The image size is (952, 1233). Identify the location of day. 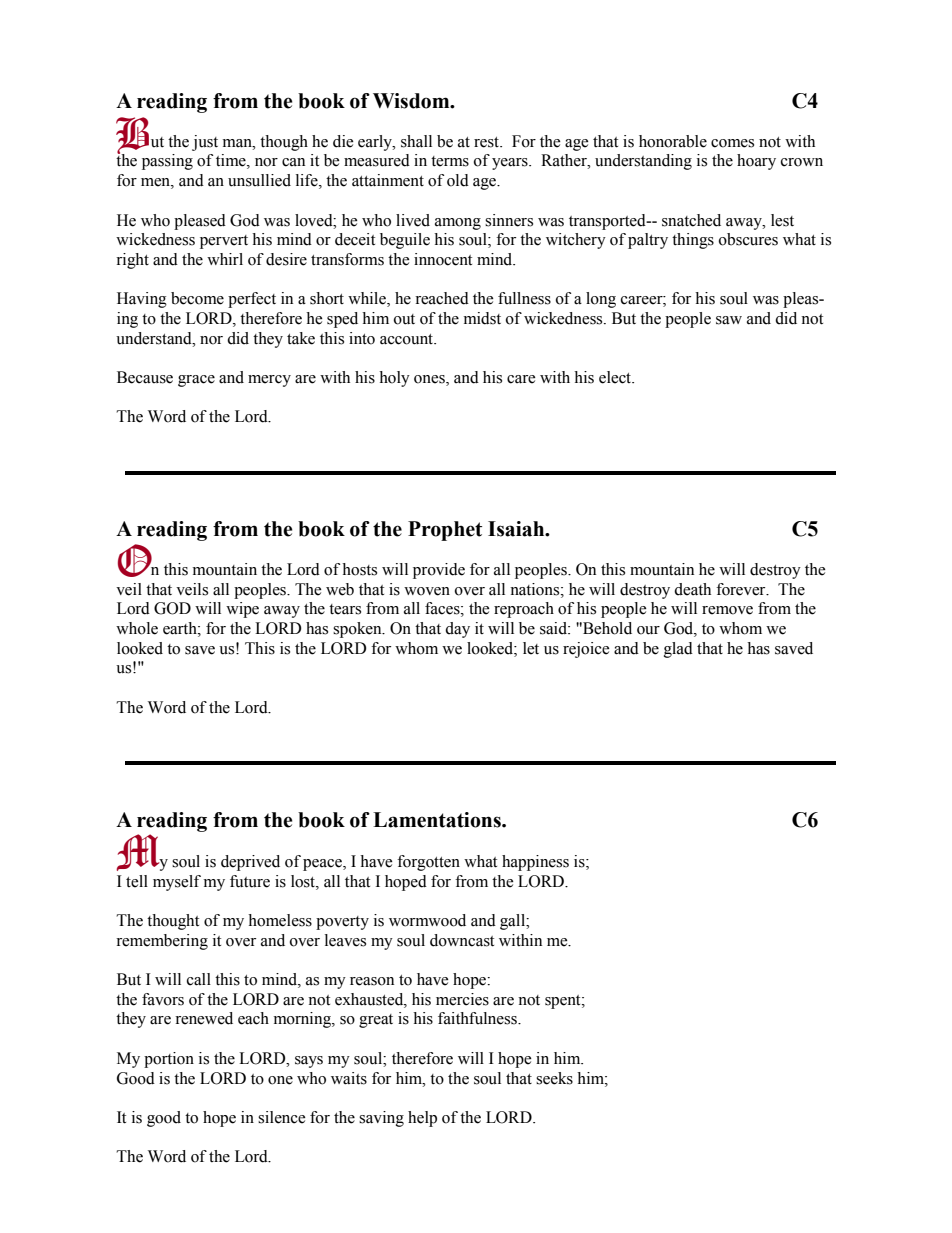
(457, 630).
